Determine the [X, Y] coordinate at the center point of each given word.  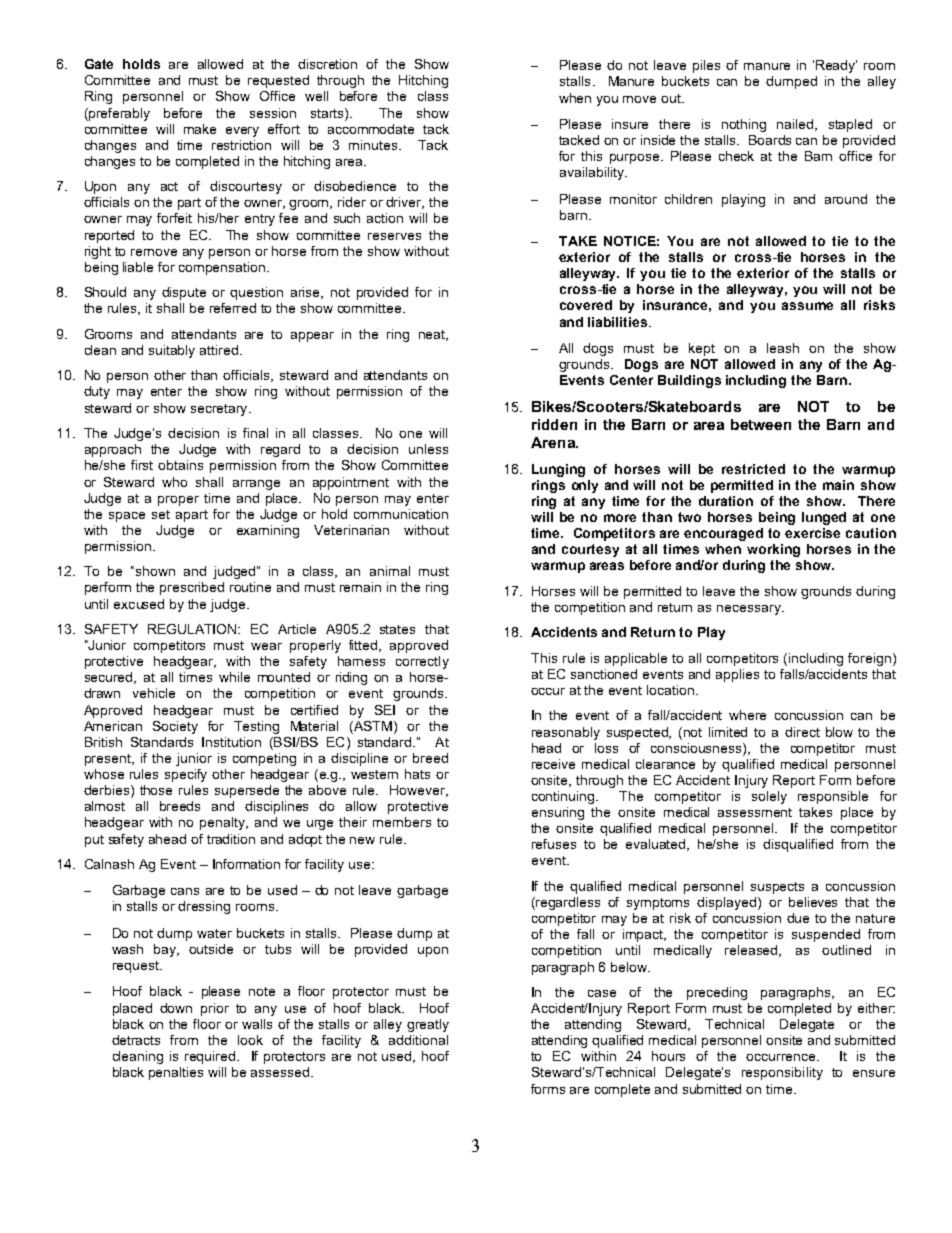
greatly [428, 1025]
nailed [796, 125]
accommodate [371, 129]
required [211, 1057]
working [773, 550]
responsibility [782, 1073]
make [200, 129]
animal [390, 571]
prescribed [192, 588]
